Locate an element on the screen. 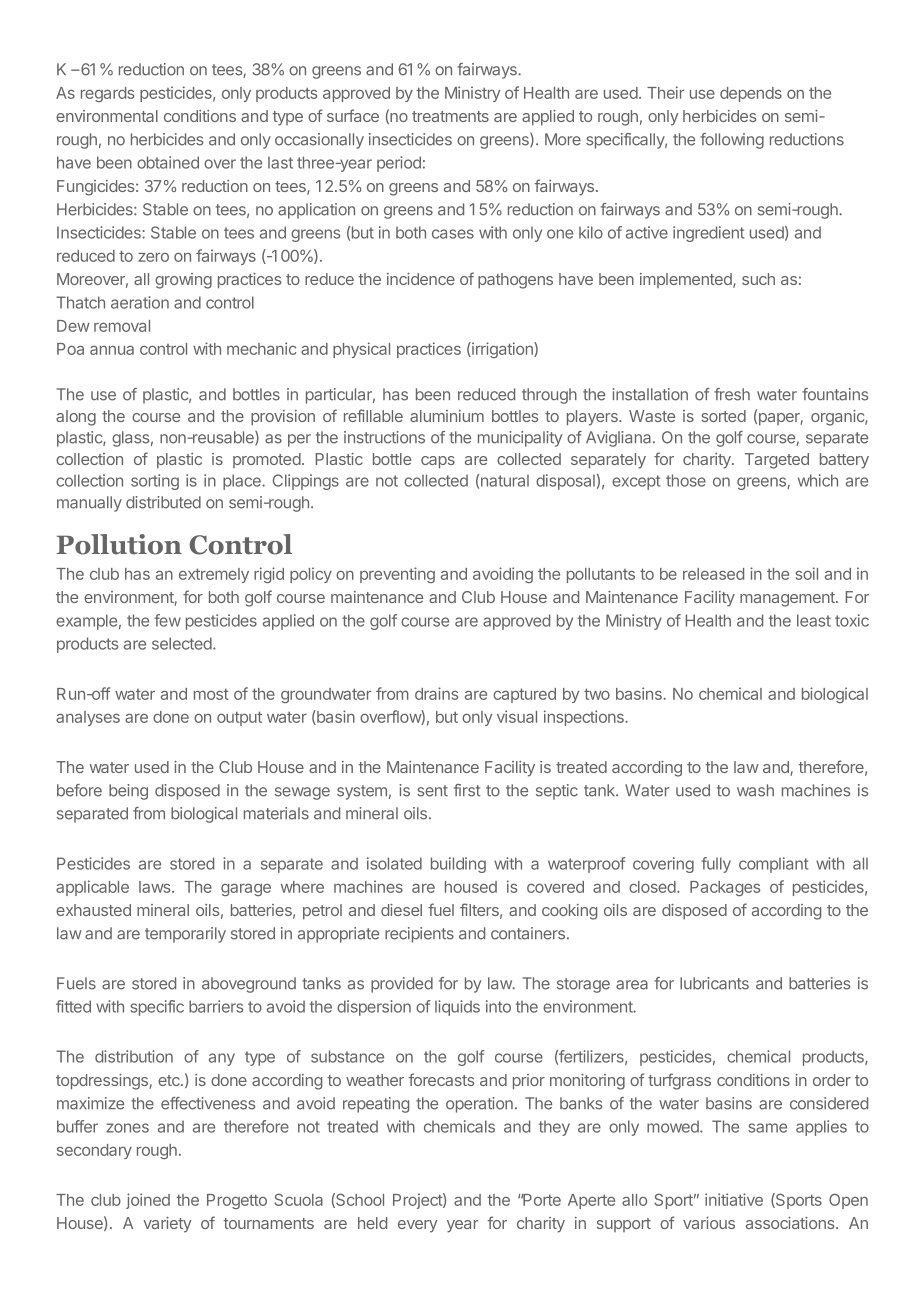 The image size is (924, 1308). joined is located at coordinates (148, 1201).
